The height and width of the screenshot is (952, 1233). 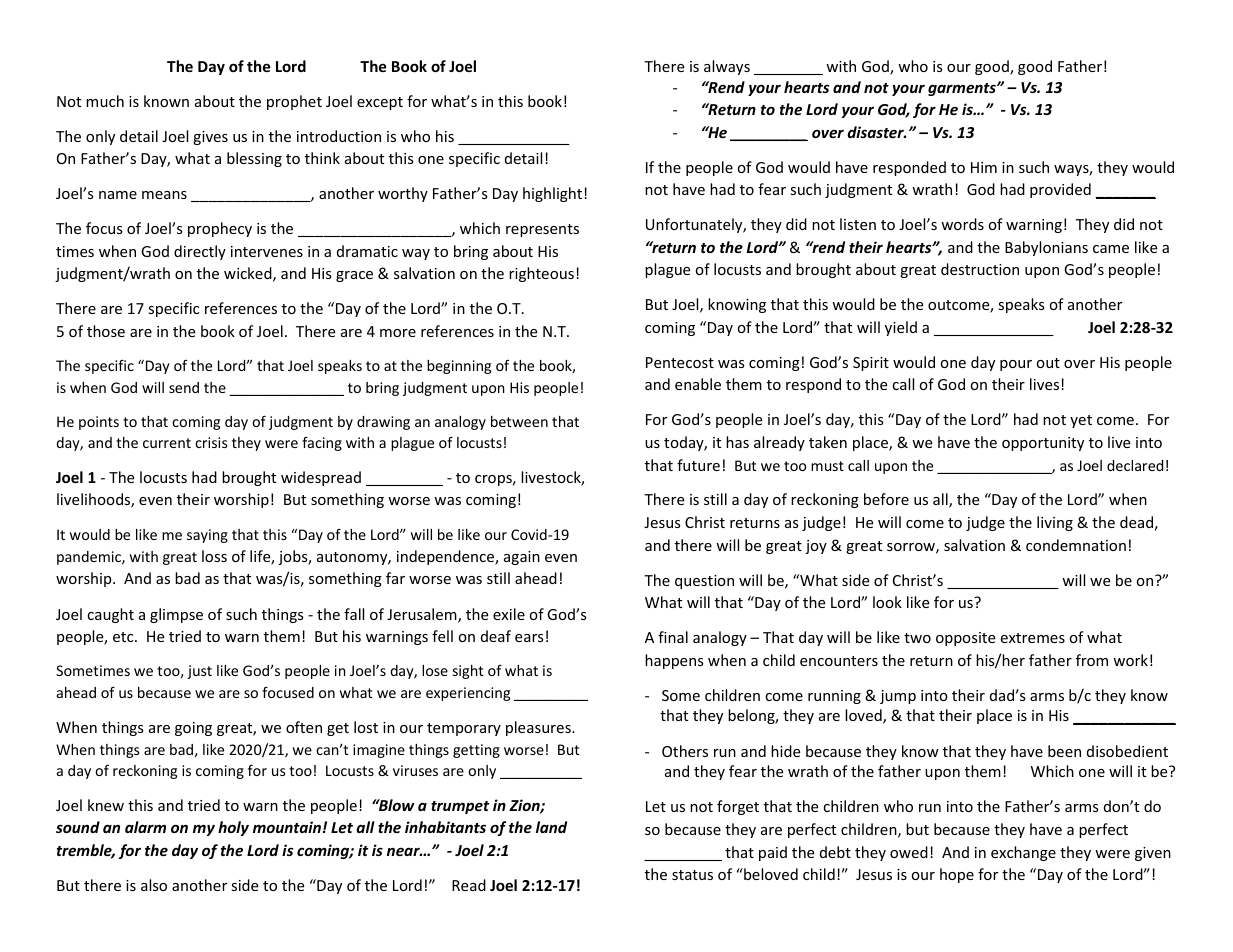 What do you see at coordinates (1055, 523) in the screenshot?
I see `living` at bounding box center [1055, 523].
